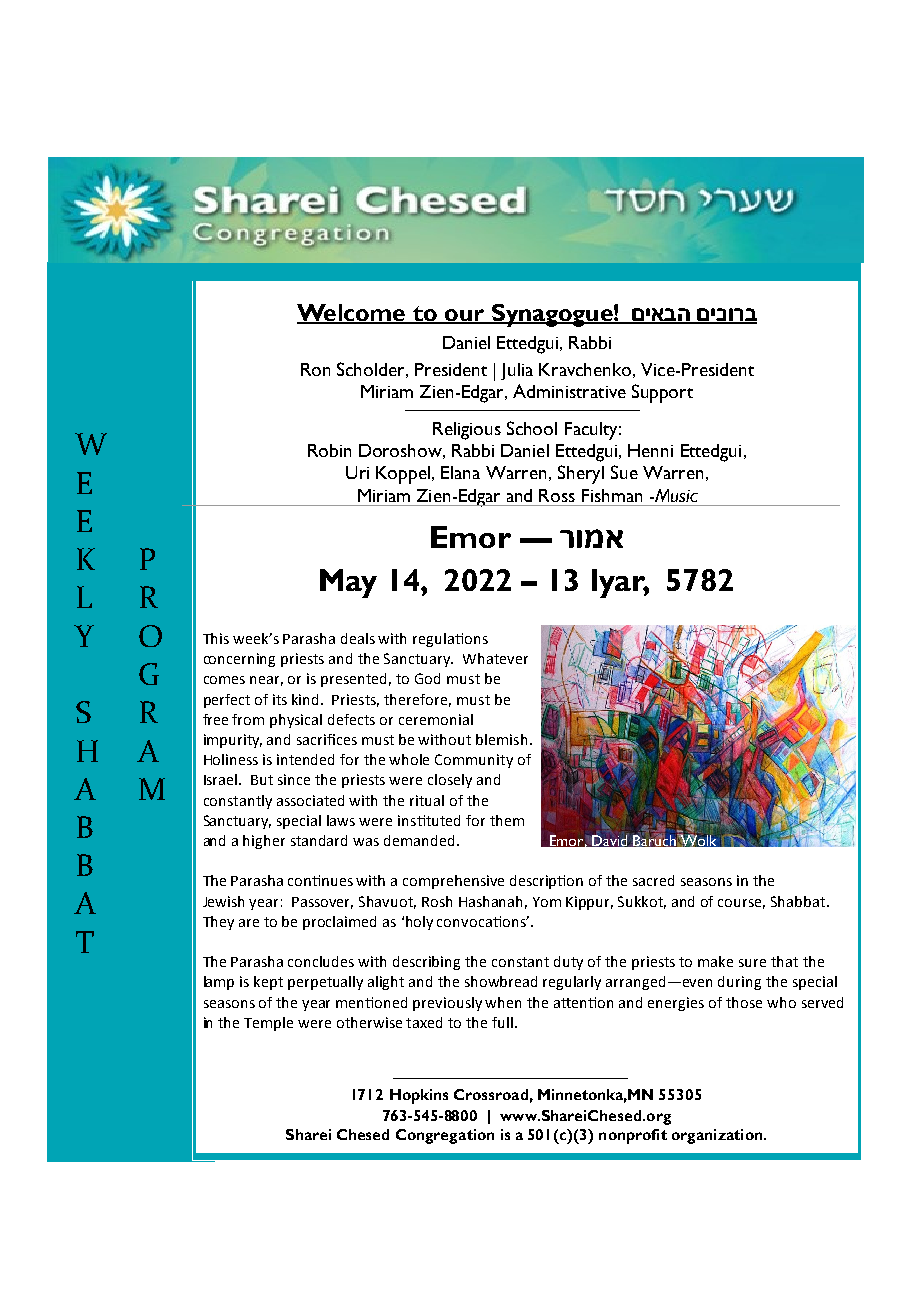 The height and width of the image is (1316, 908). Describe the element at coordinates (675, 495) in the image. I see `Music` at that location.
